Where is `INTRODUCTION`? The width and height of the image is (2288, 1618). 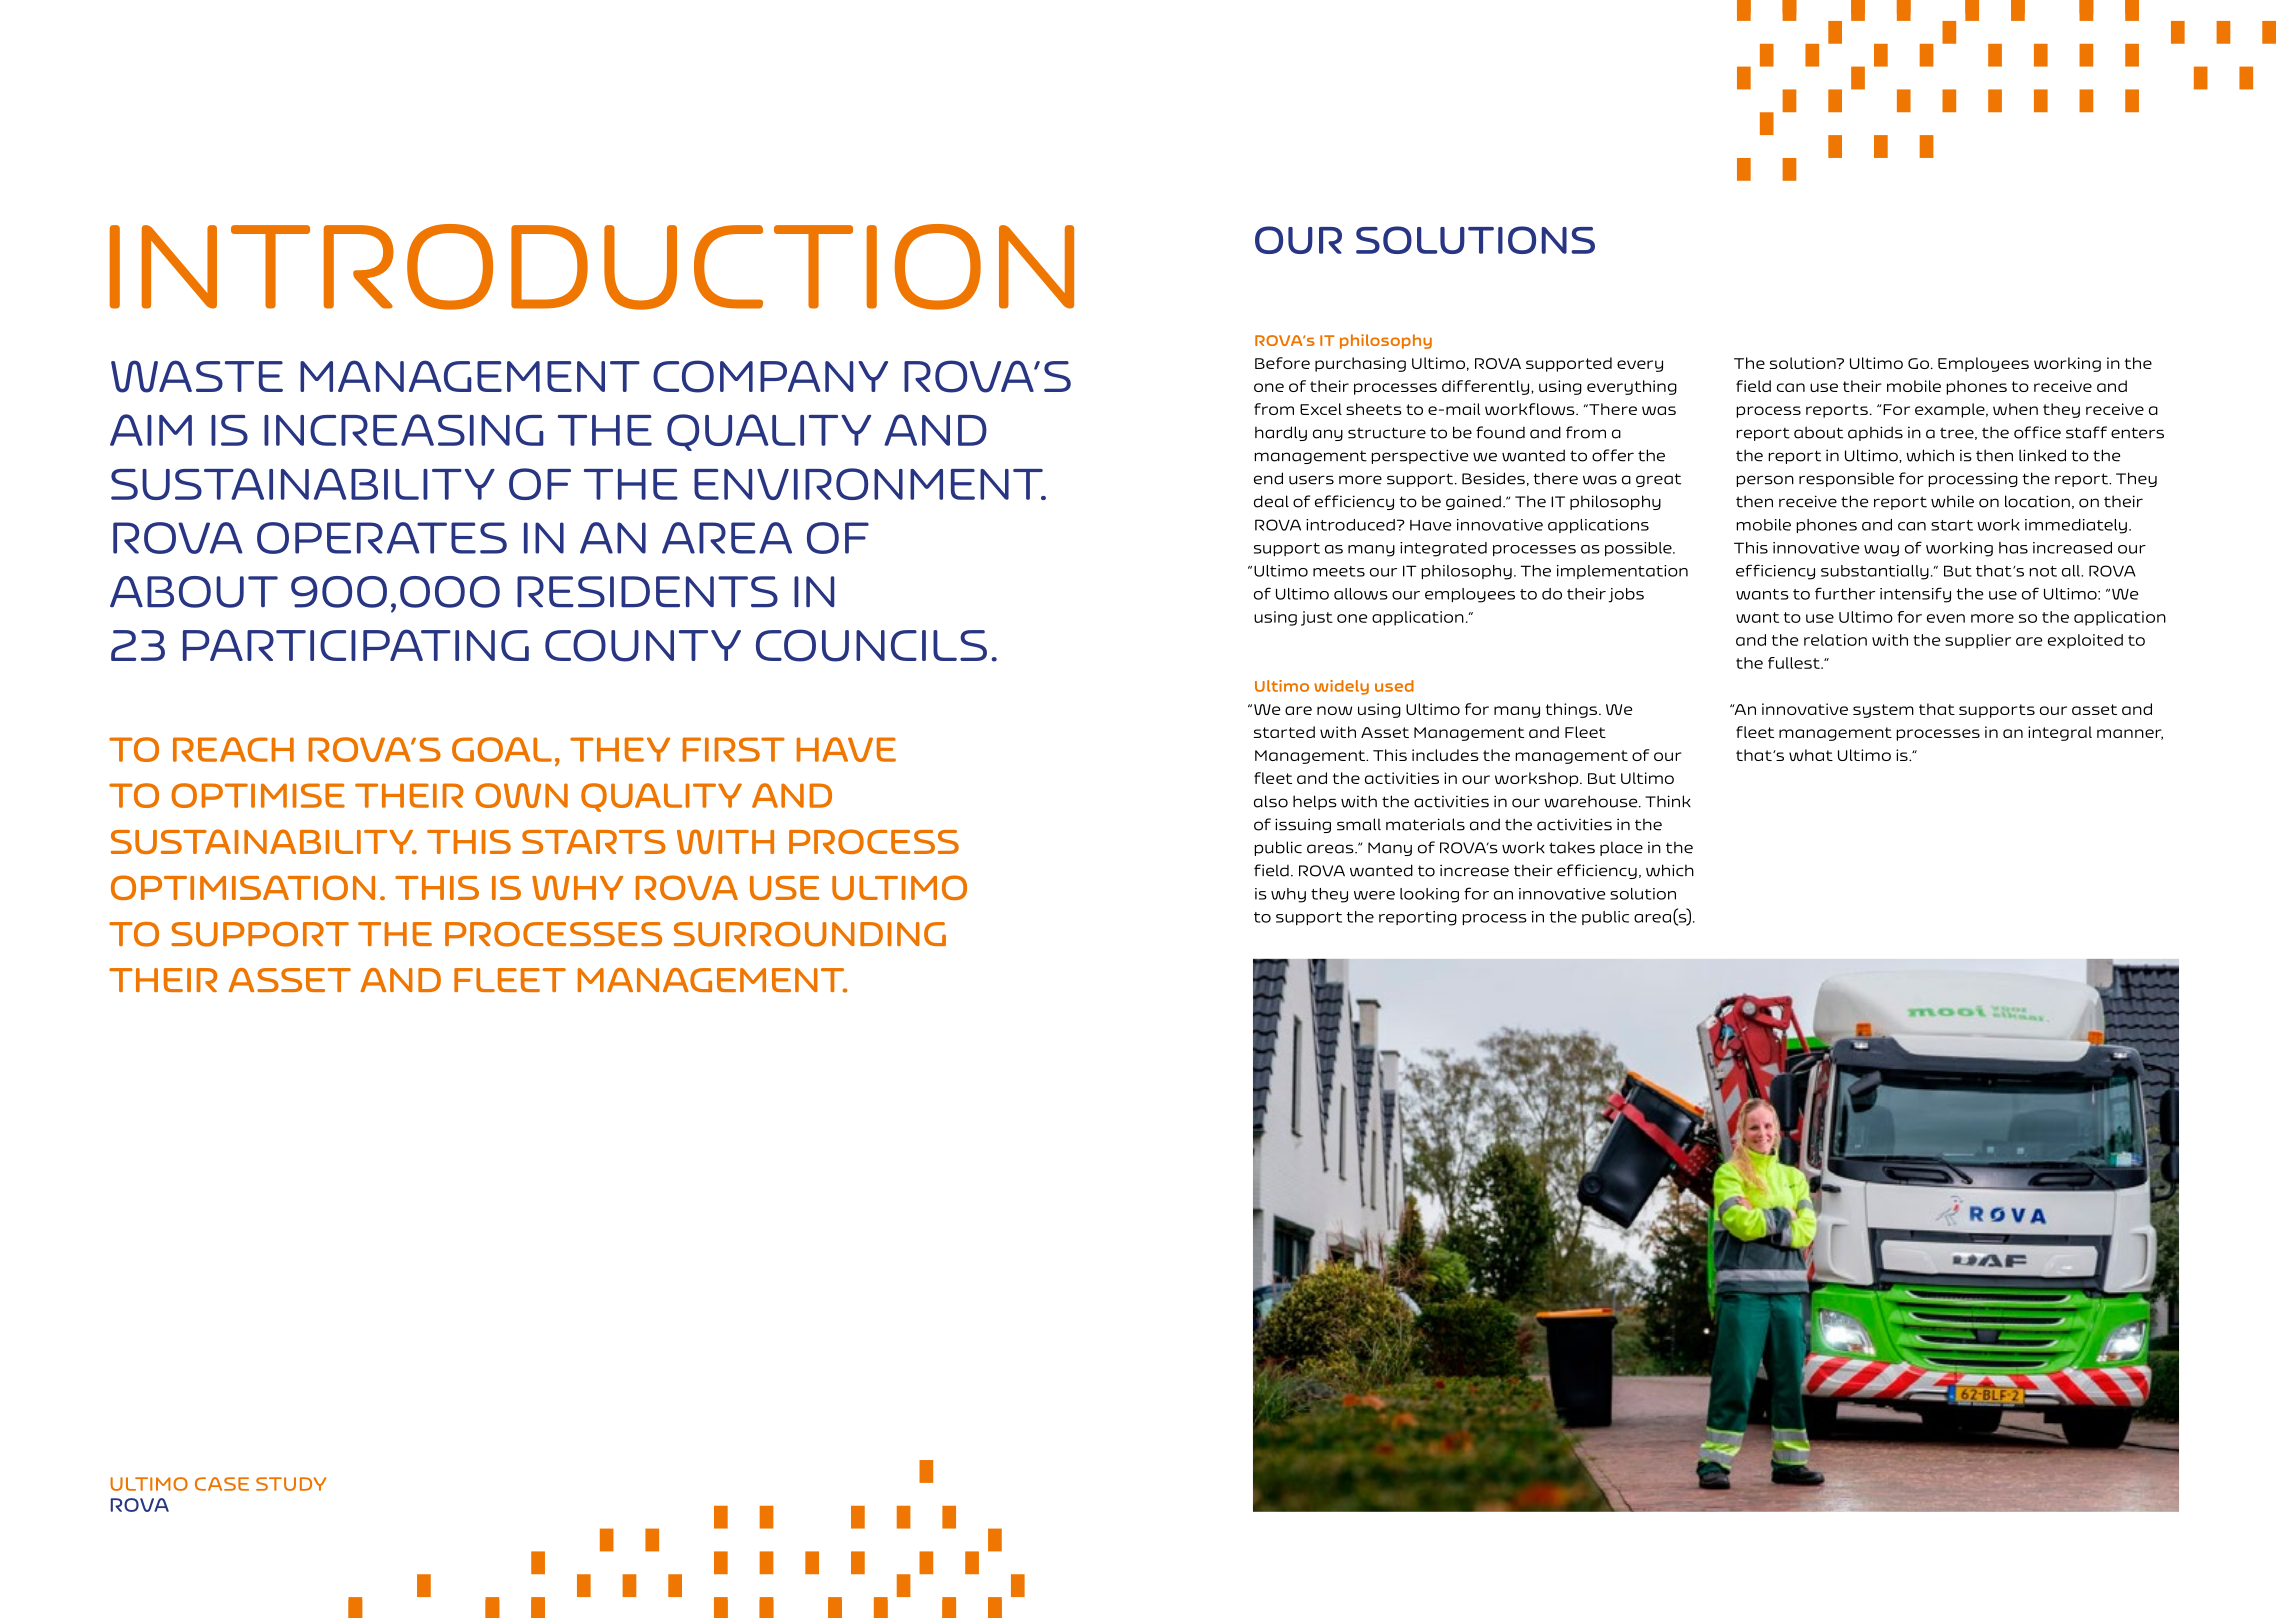 INTRODUCTION is located at coordinates (592, 267).
